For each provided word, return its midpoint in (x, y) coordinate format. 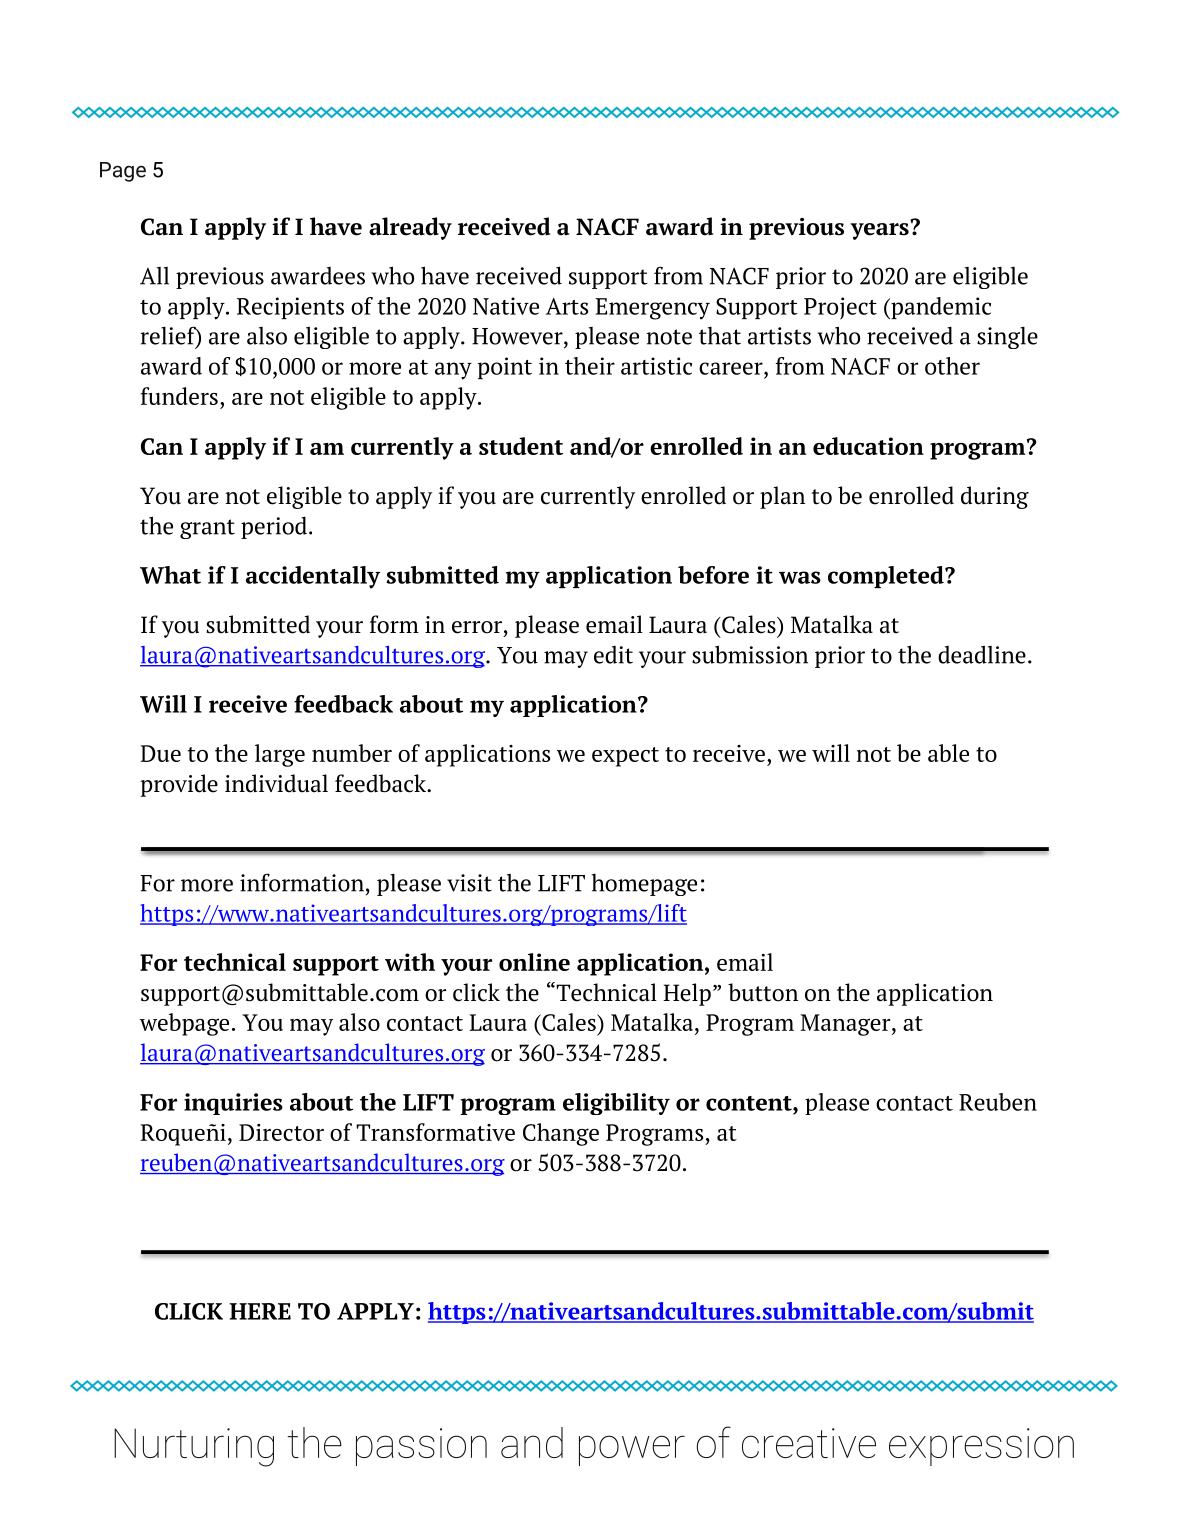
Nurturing (194, 1447)
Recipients (290, 308)
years (879, 231)
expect (625, 757)
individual (276, 783)
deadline (982, 654)
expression (981, 1447)
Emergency (652, 309)
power (632, 1450)
